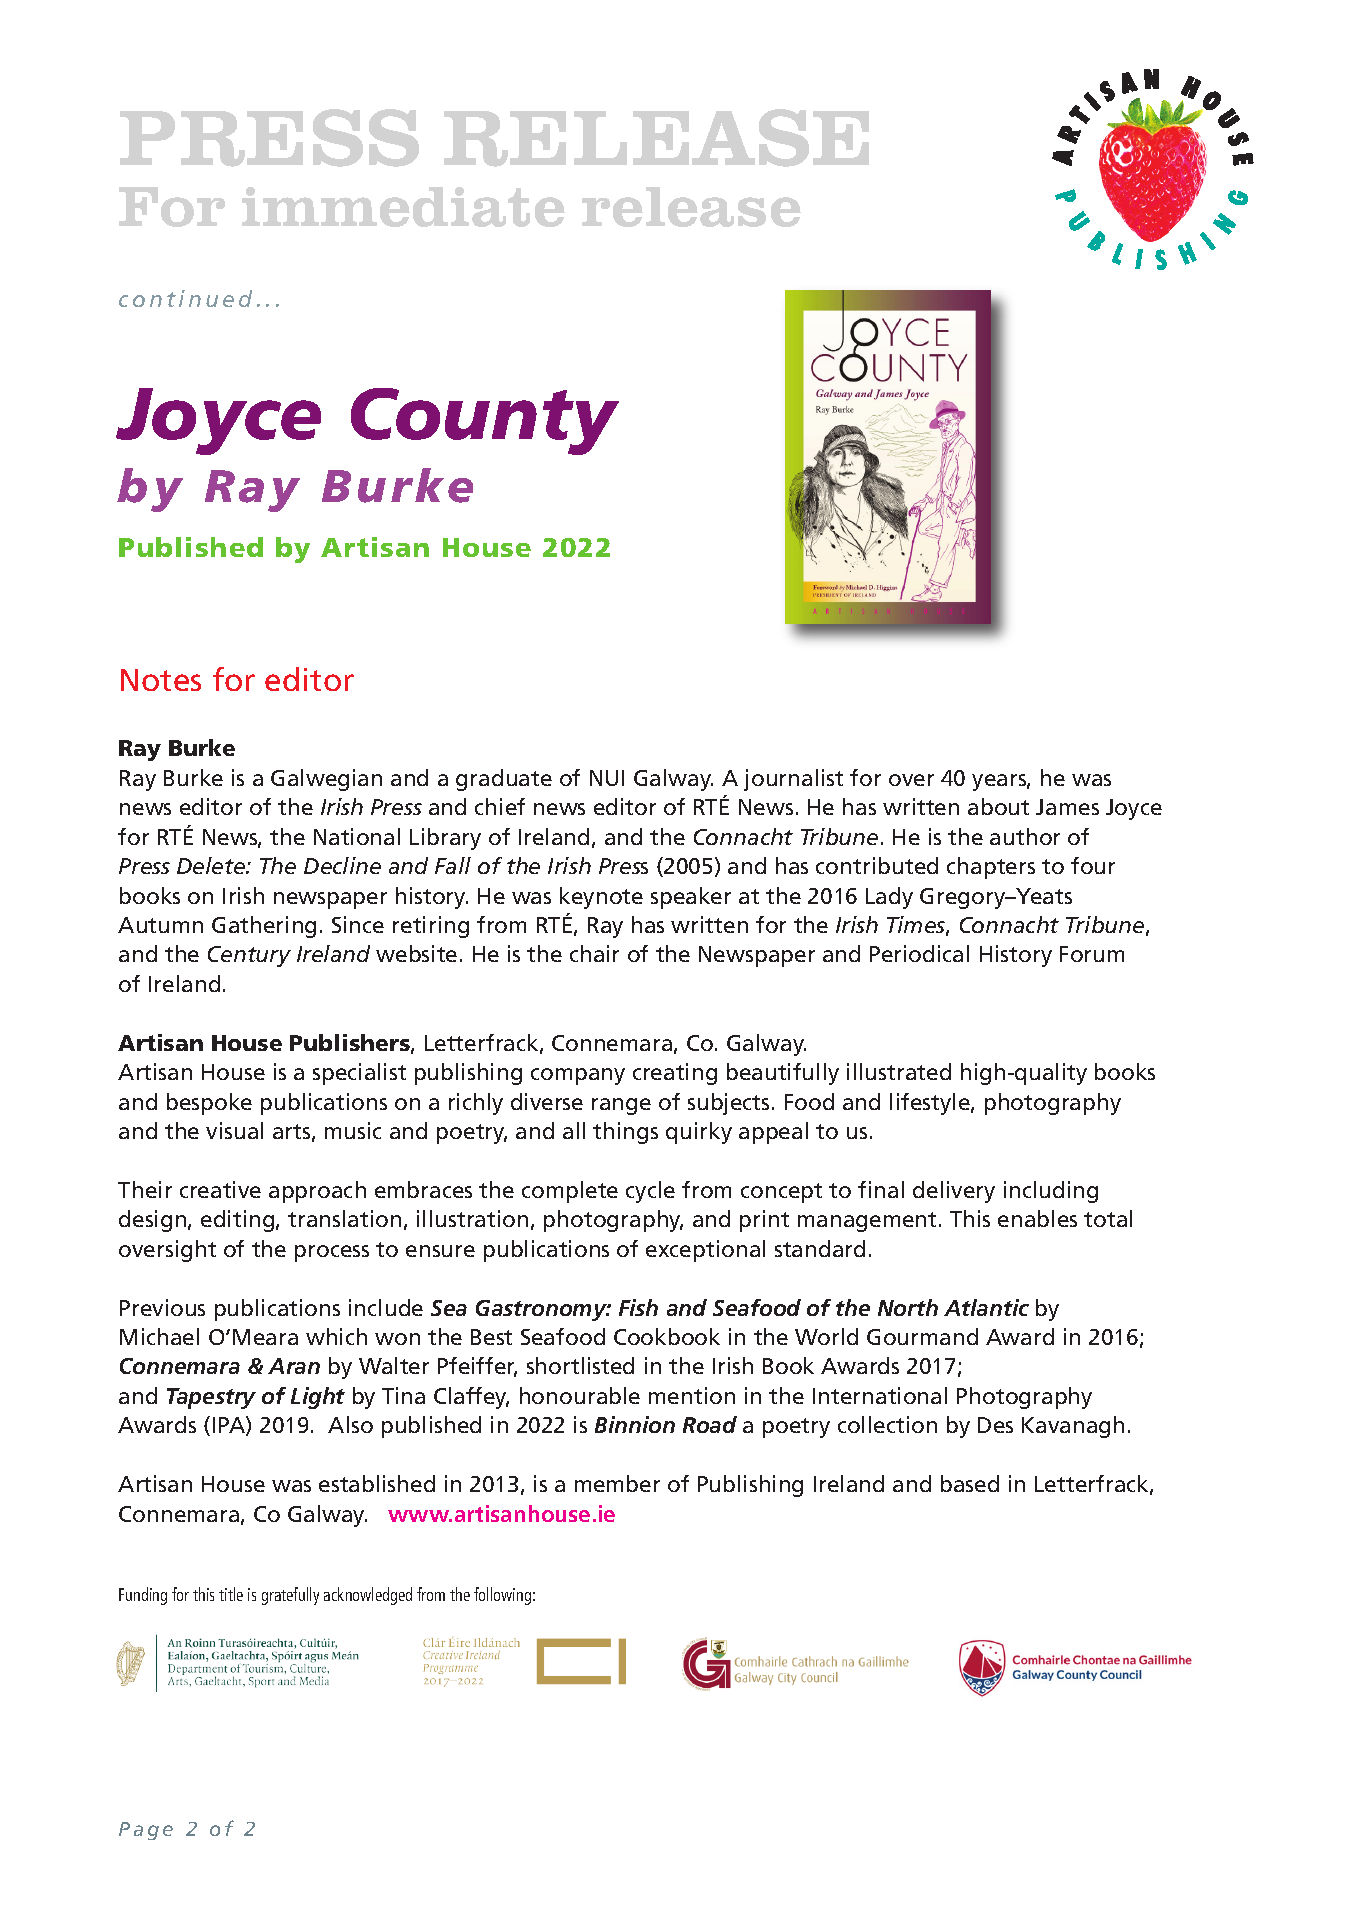 Image resolution: width=1348 pixels, height=1906 pixels. I want to click on member, so click(617, 1483).
